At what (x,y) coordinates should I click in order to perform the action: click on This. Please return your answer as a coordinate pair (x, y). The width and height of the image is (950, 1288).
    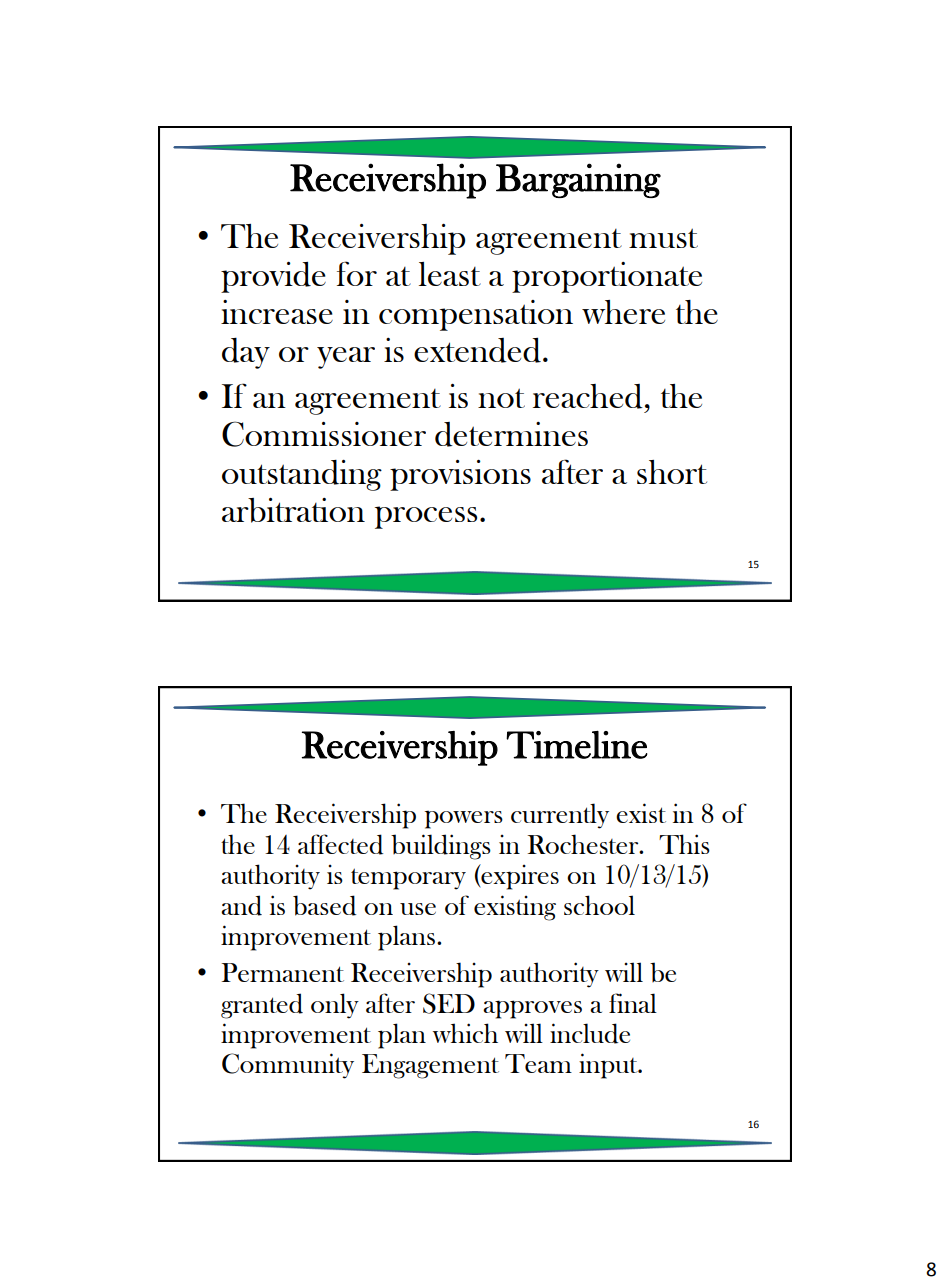
    Looking at the image, I should click on (684, 844).
